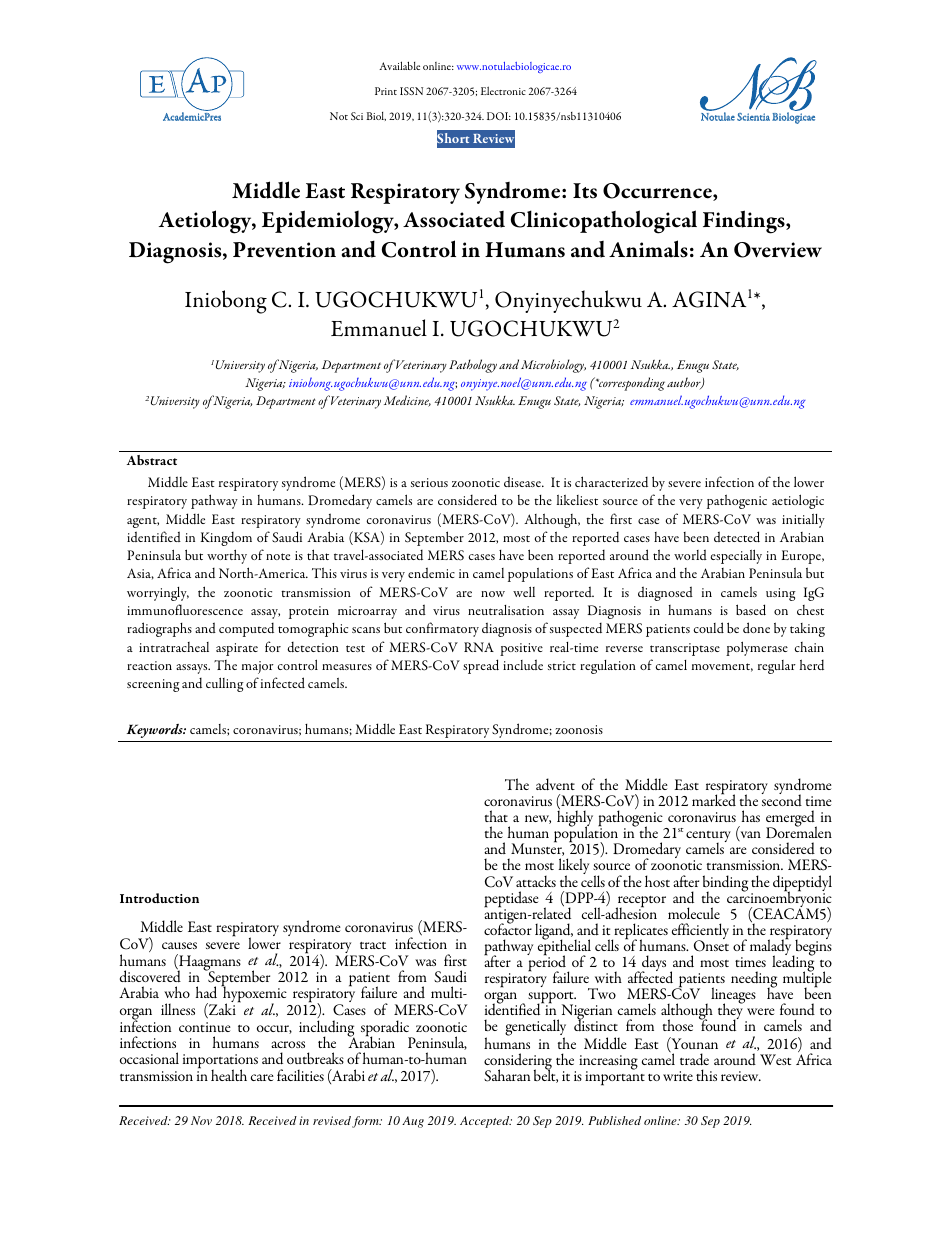 This screenshot has height=1233, width=952. I want to click on marked, so click(714, 799).
